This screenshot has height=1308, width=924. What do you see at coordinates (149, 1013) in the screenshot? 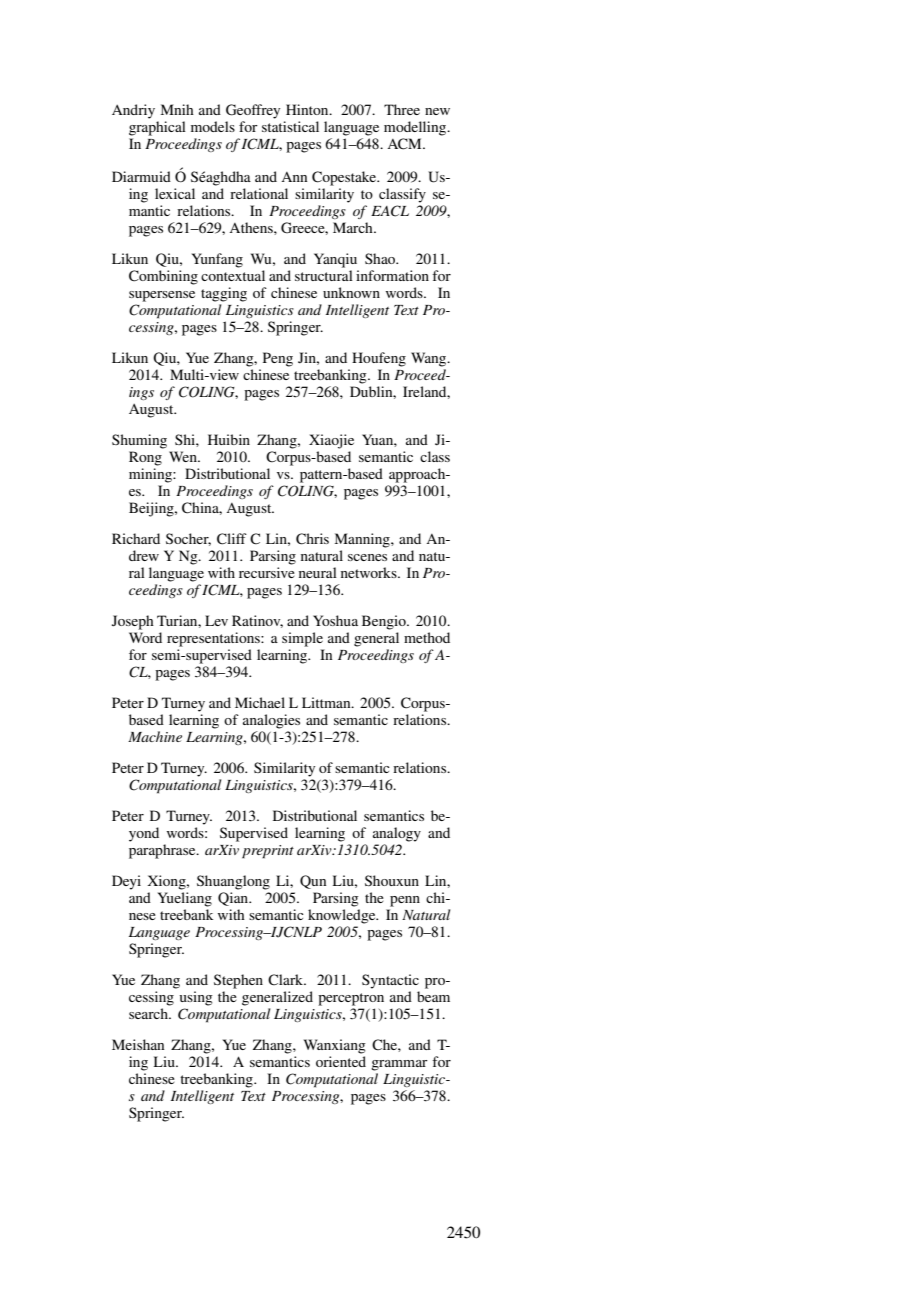
I see `search` at bounding box center [149, 1013].
